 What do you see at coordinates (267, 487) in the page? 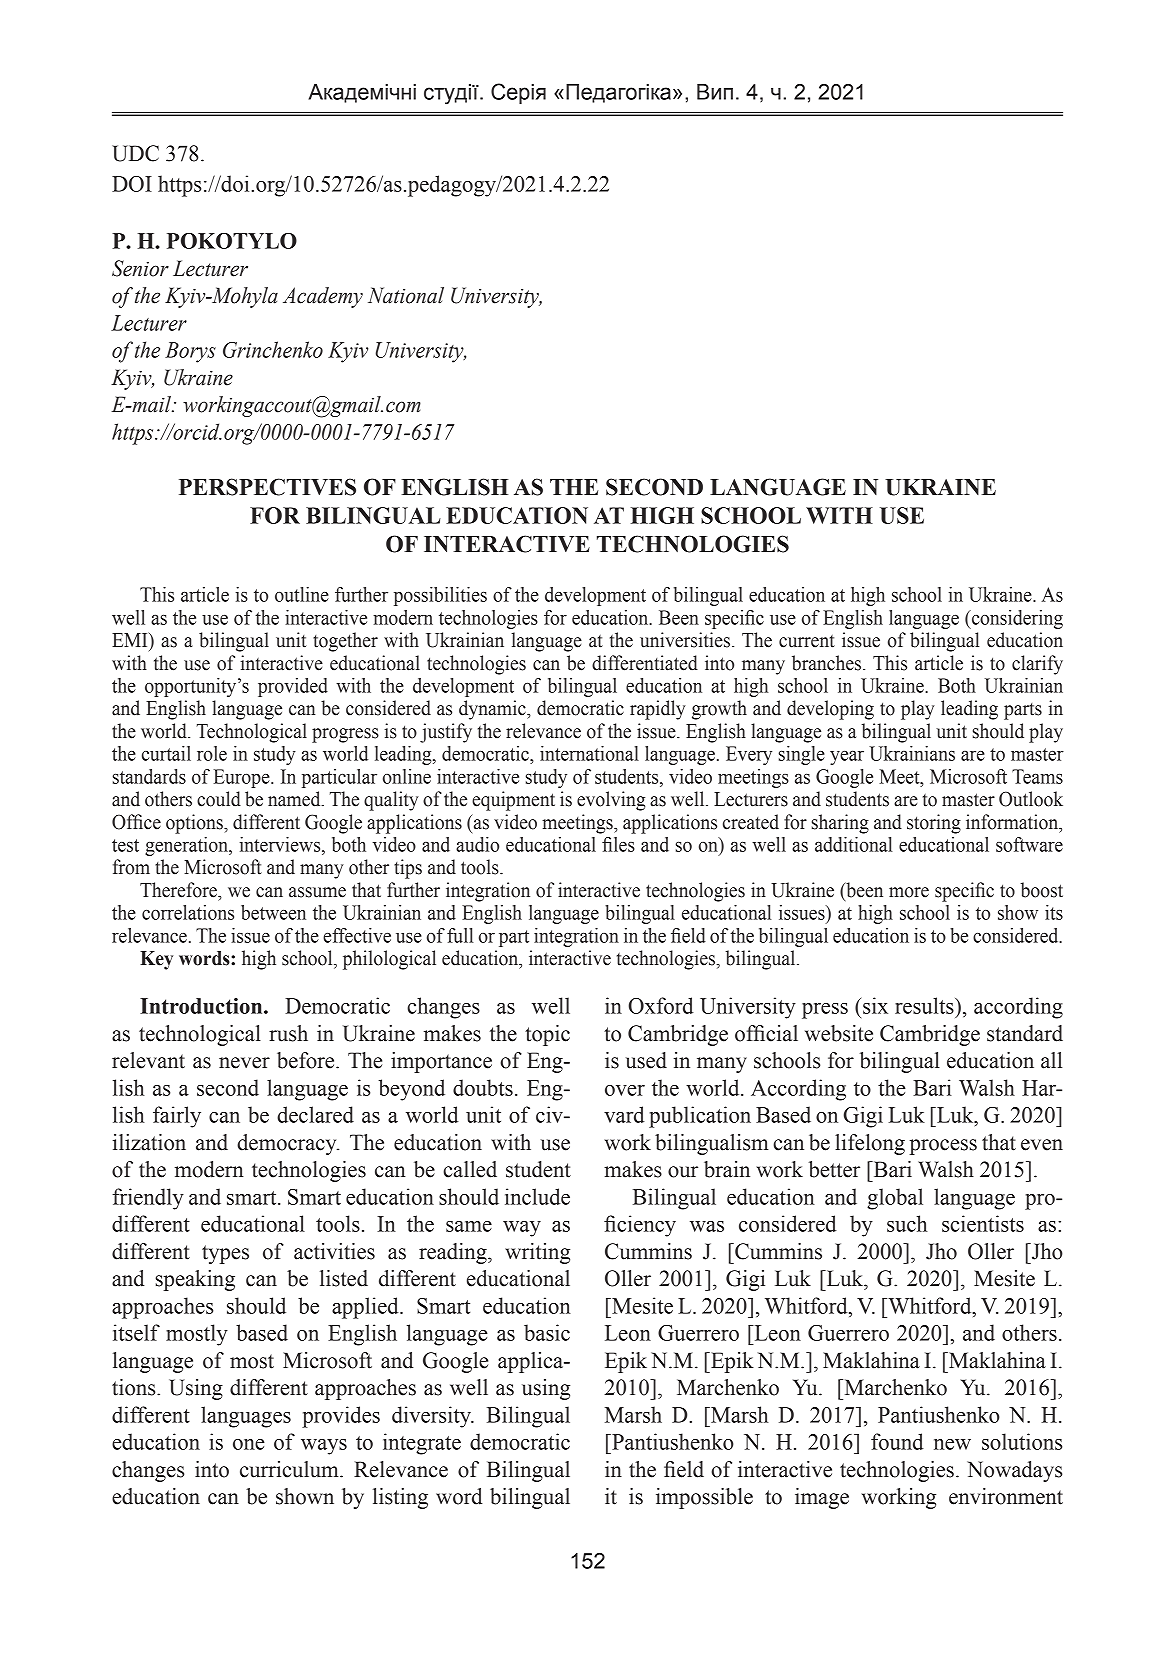
I see `PERSPECTIVES` at bounding box center [267, 487].
